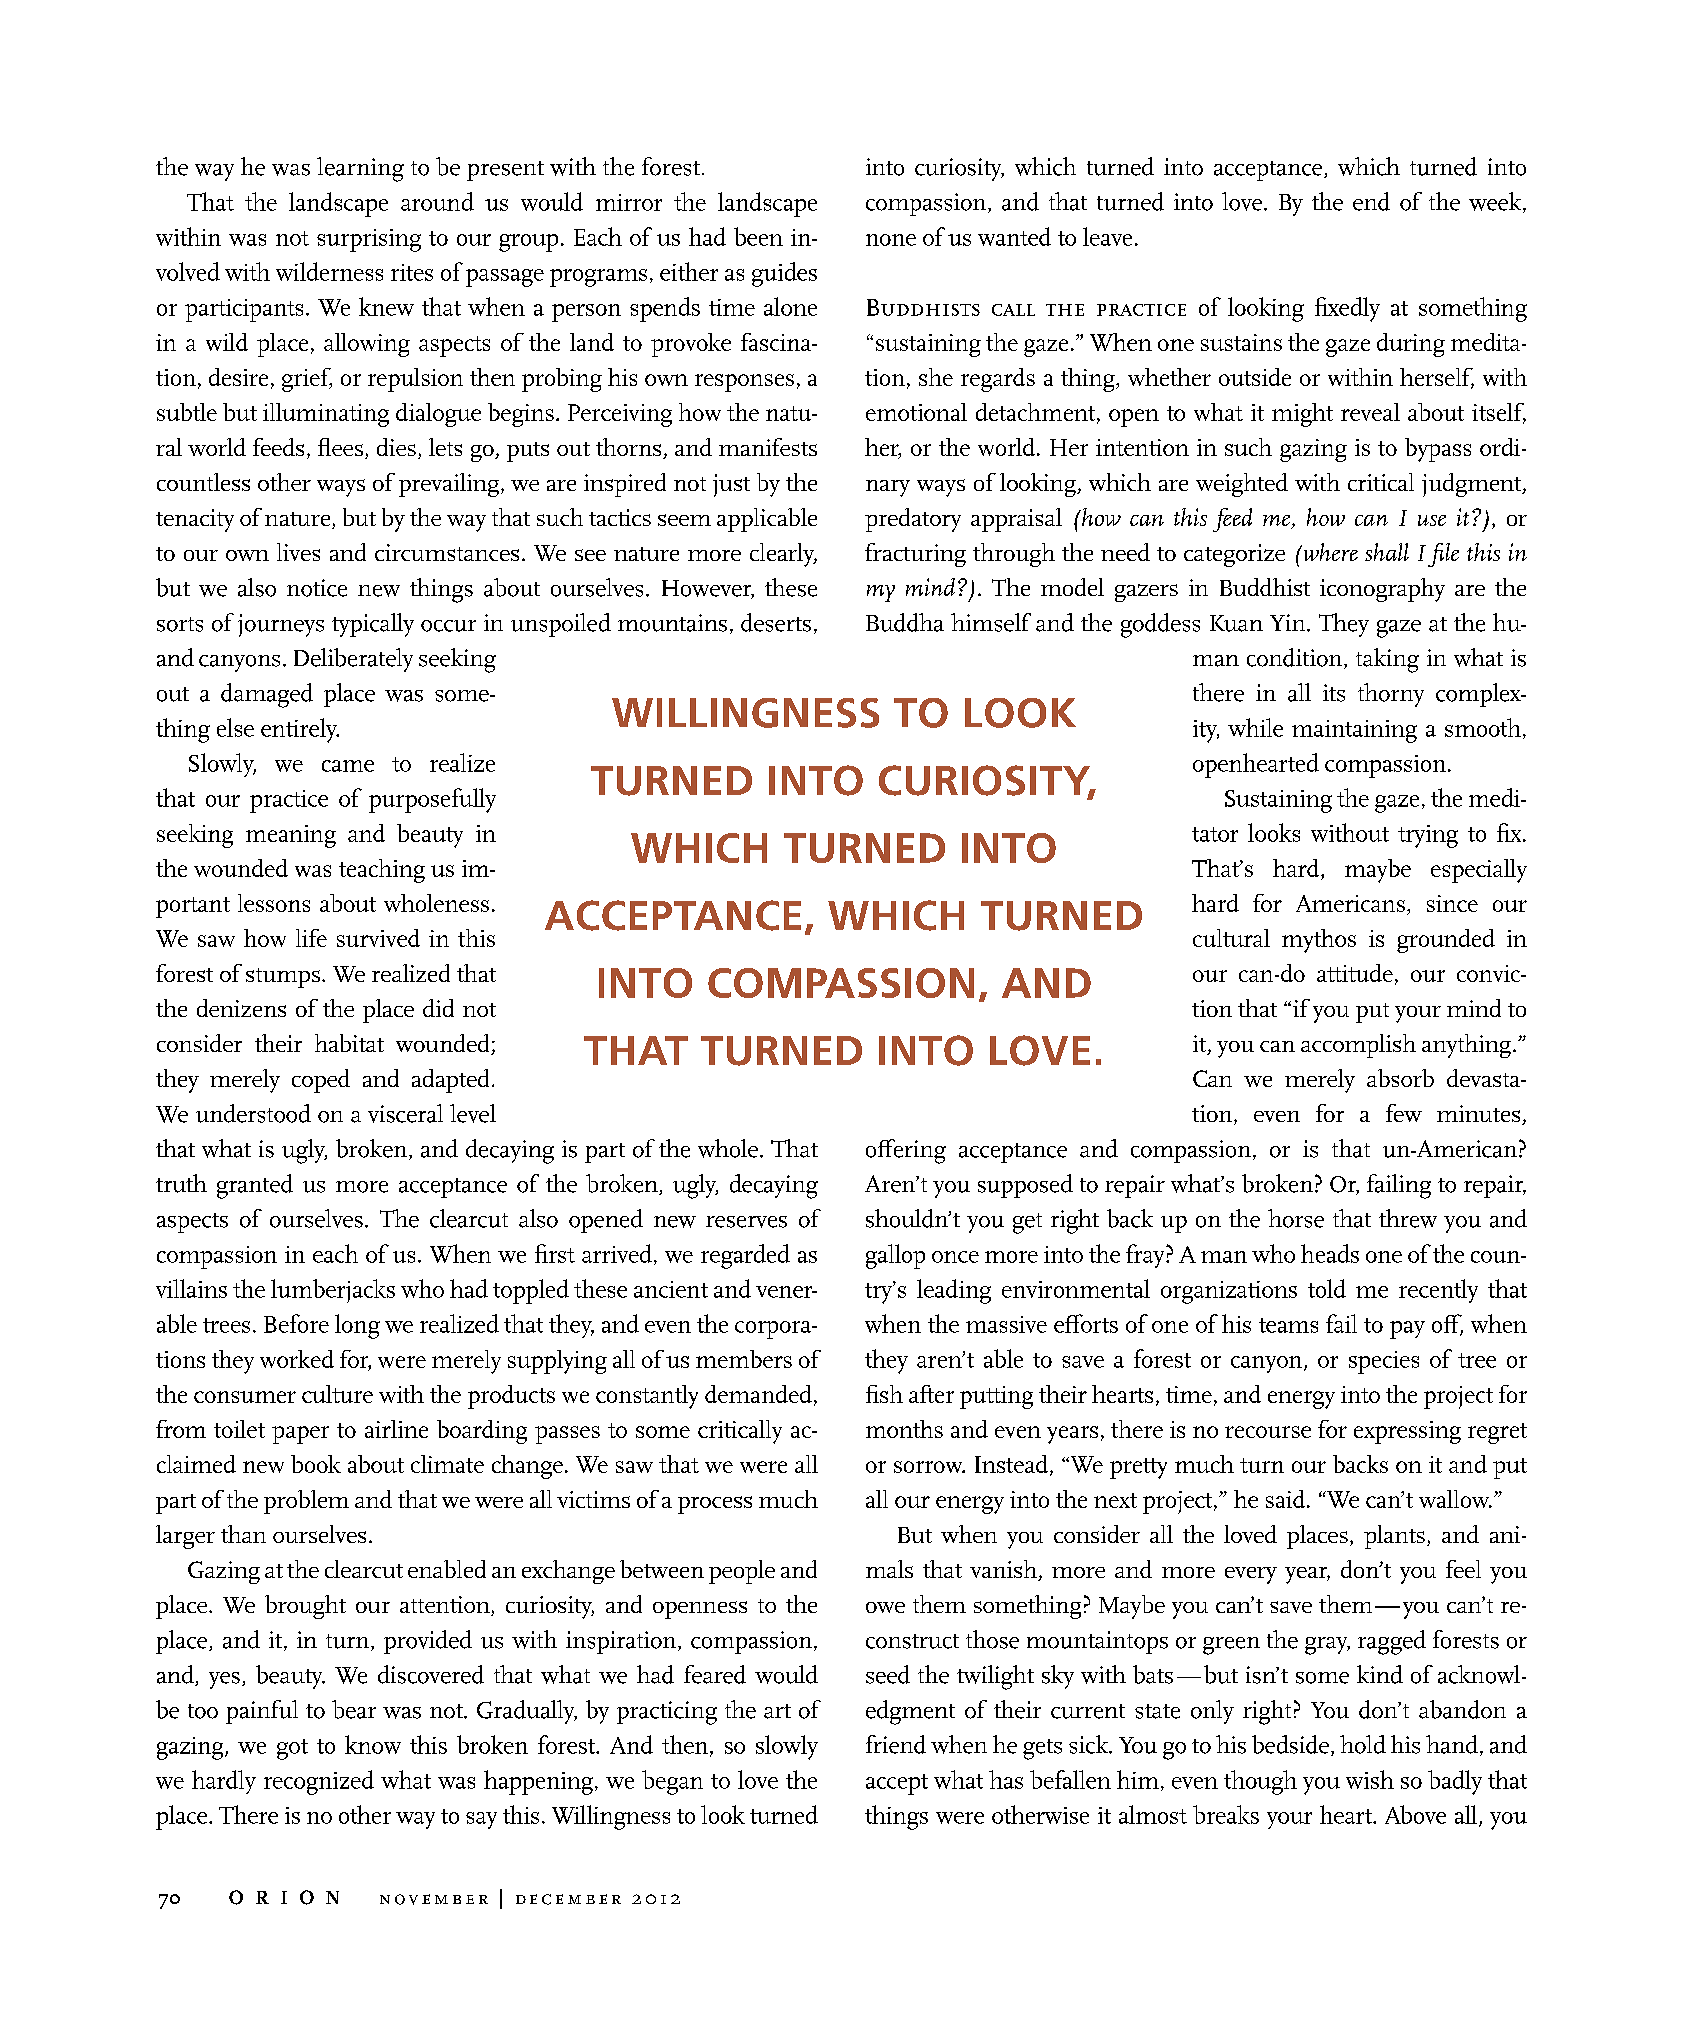 This screenshot has height=2034, width=1683. What do you see at coordinates (884, 1394) in the screenshot?
I see `fish` at bounding box center [884, 1394].
